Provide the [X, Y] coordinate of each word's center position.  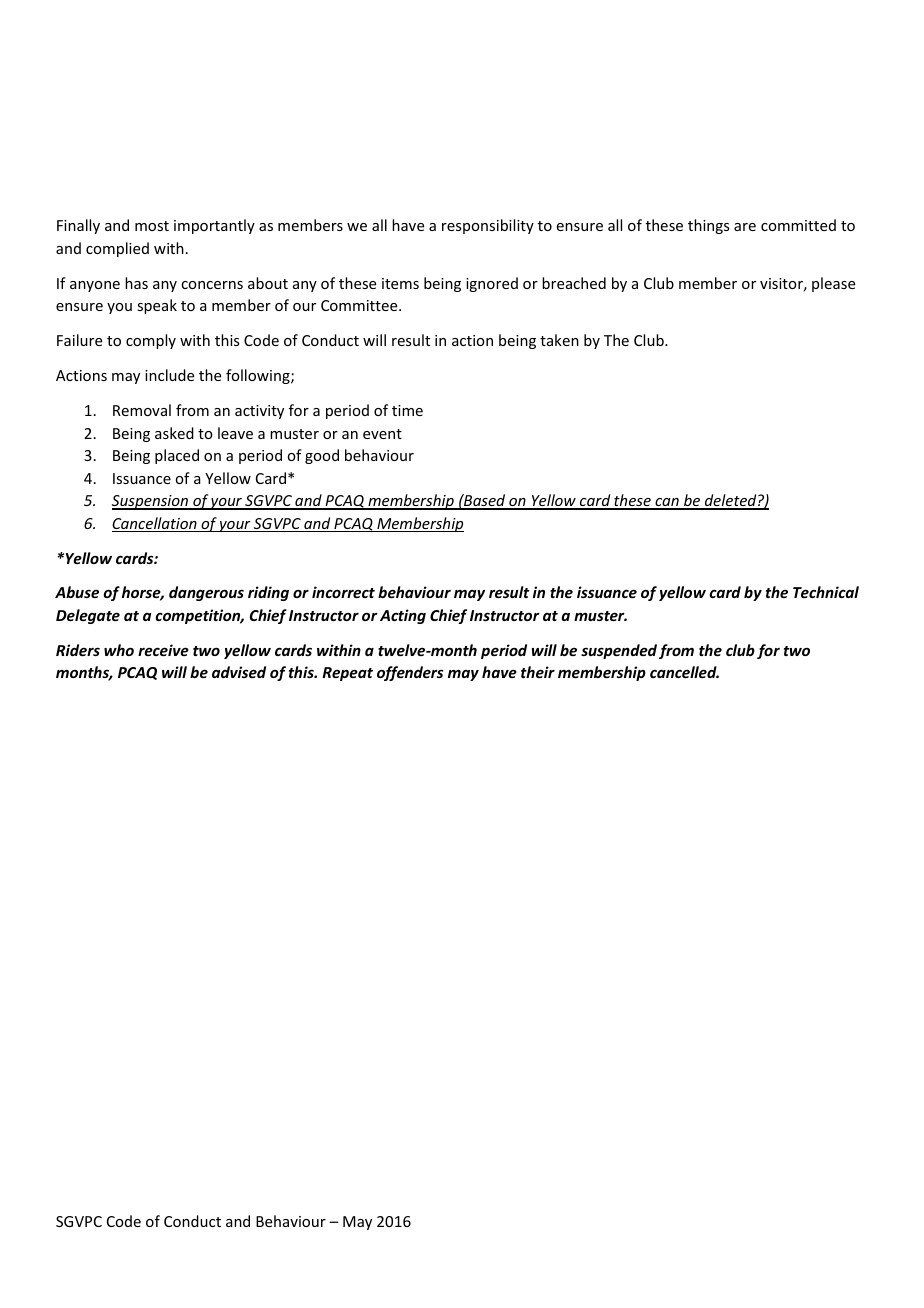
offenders [410, 673]
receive [163, 650]
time [407, 410]
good [322, 456]
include [169, 375]
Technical [826, 592]
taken [559, 340]
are [745, 227]
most [152, 226]
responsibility [488, 226]
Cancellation [155, 524]
